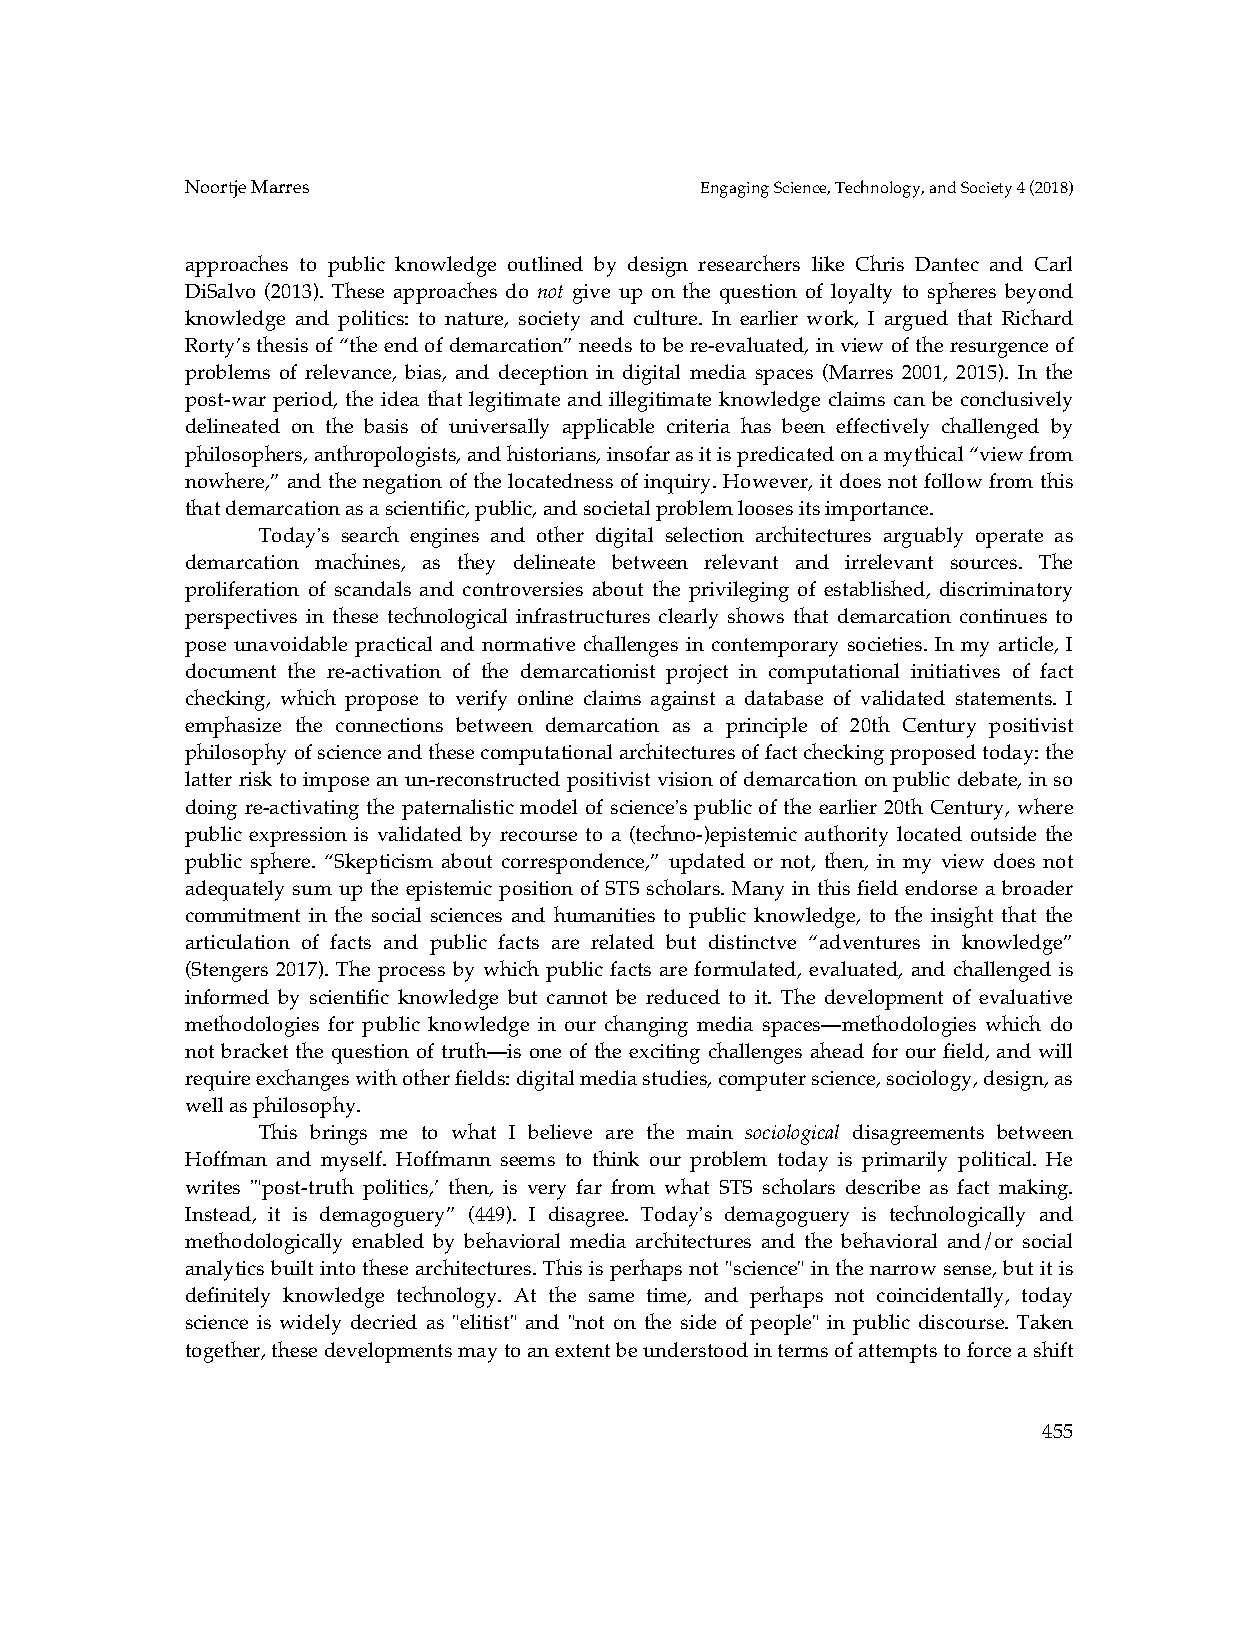 The width and height of the screenshot is (1259, 1629). Describe the element at coordinates (545, 263) in the screenshot. I see `outlined` at that location.
